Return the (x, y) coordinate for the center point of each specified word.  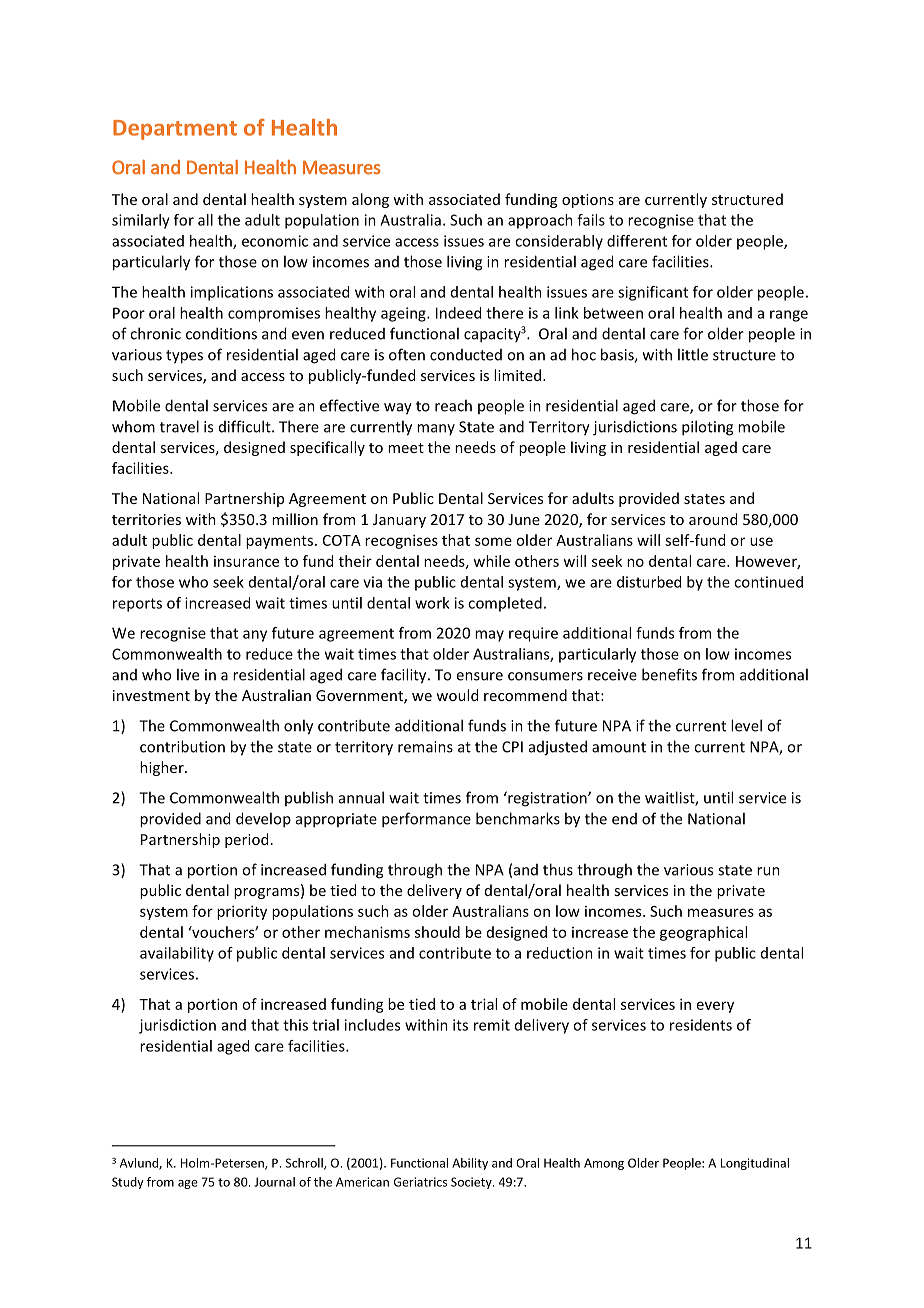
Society (472, 1183)
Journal (274, 1182)
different (637, 241)
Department (175, 130)
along (370, 200)
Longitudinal (755, 1164)
